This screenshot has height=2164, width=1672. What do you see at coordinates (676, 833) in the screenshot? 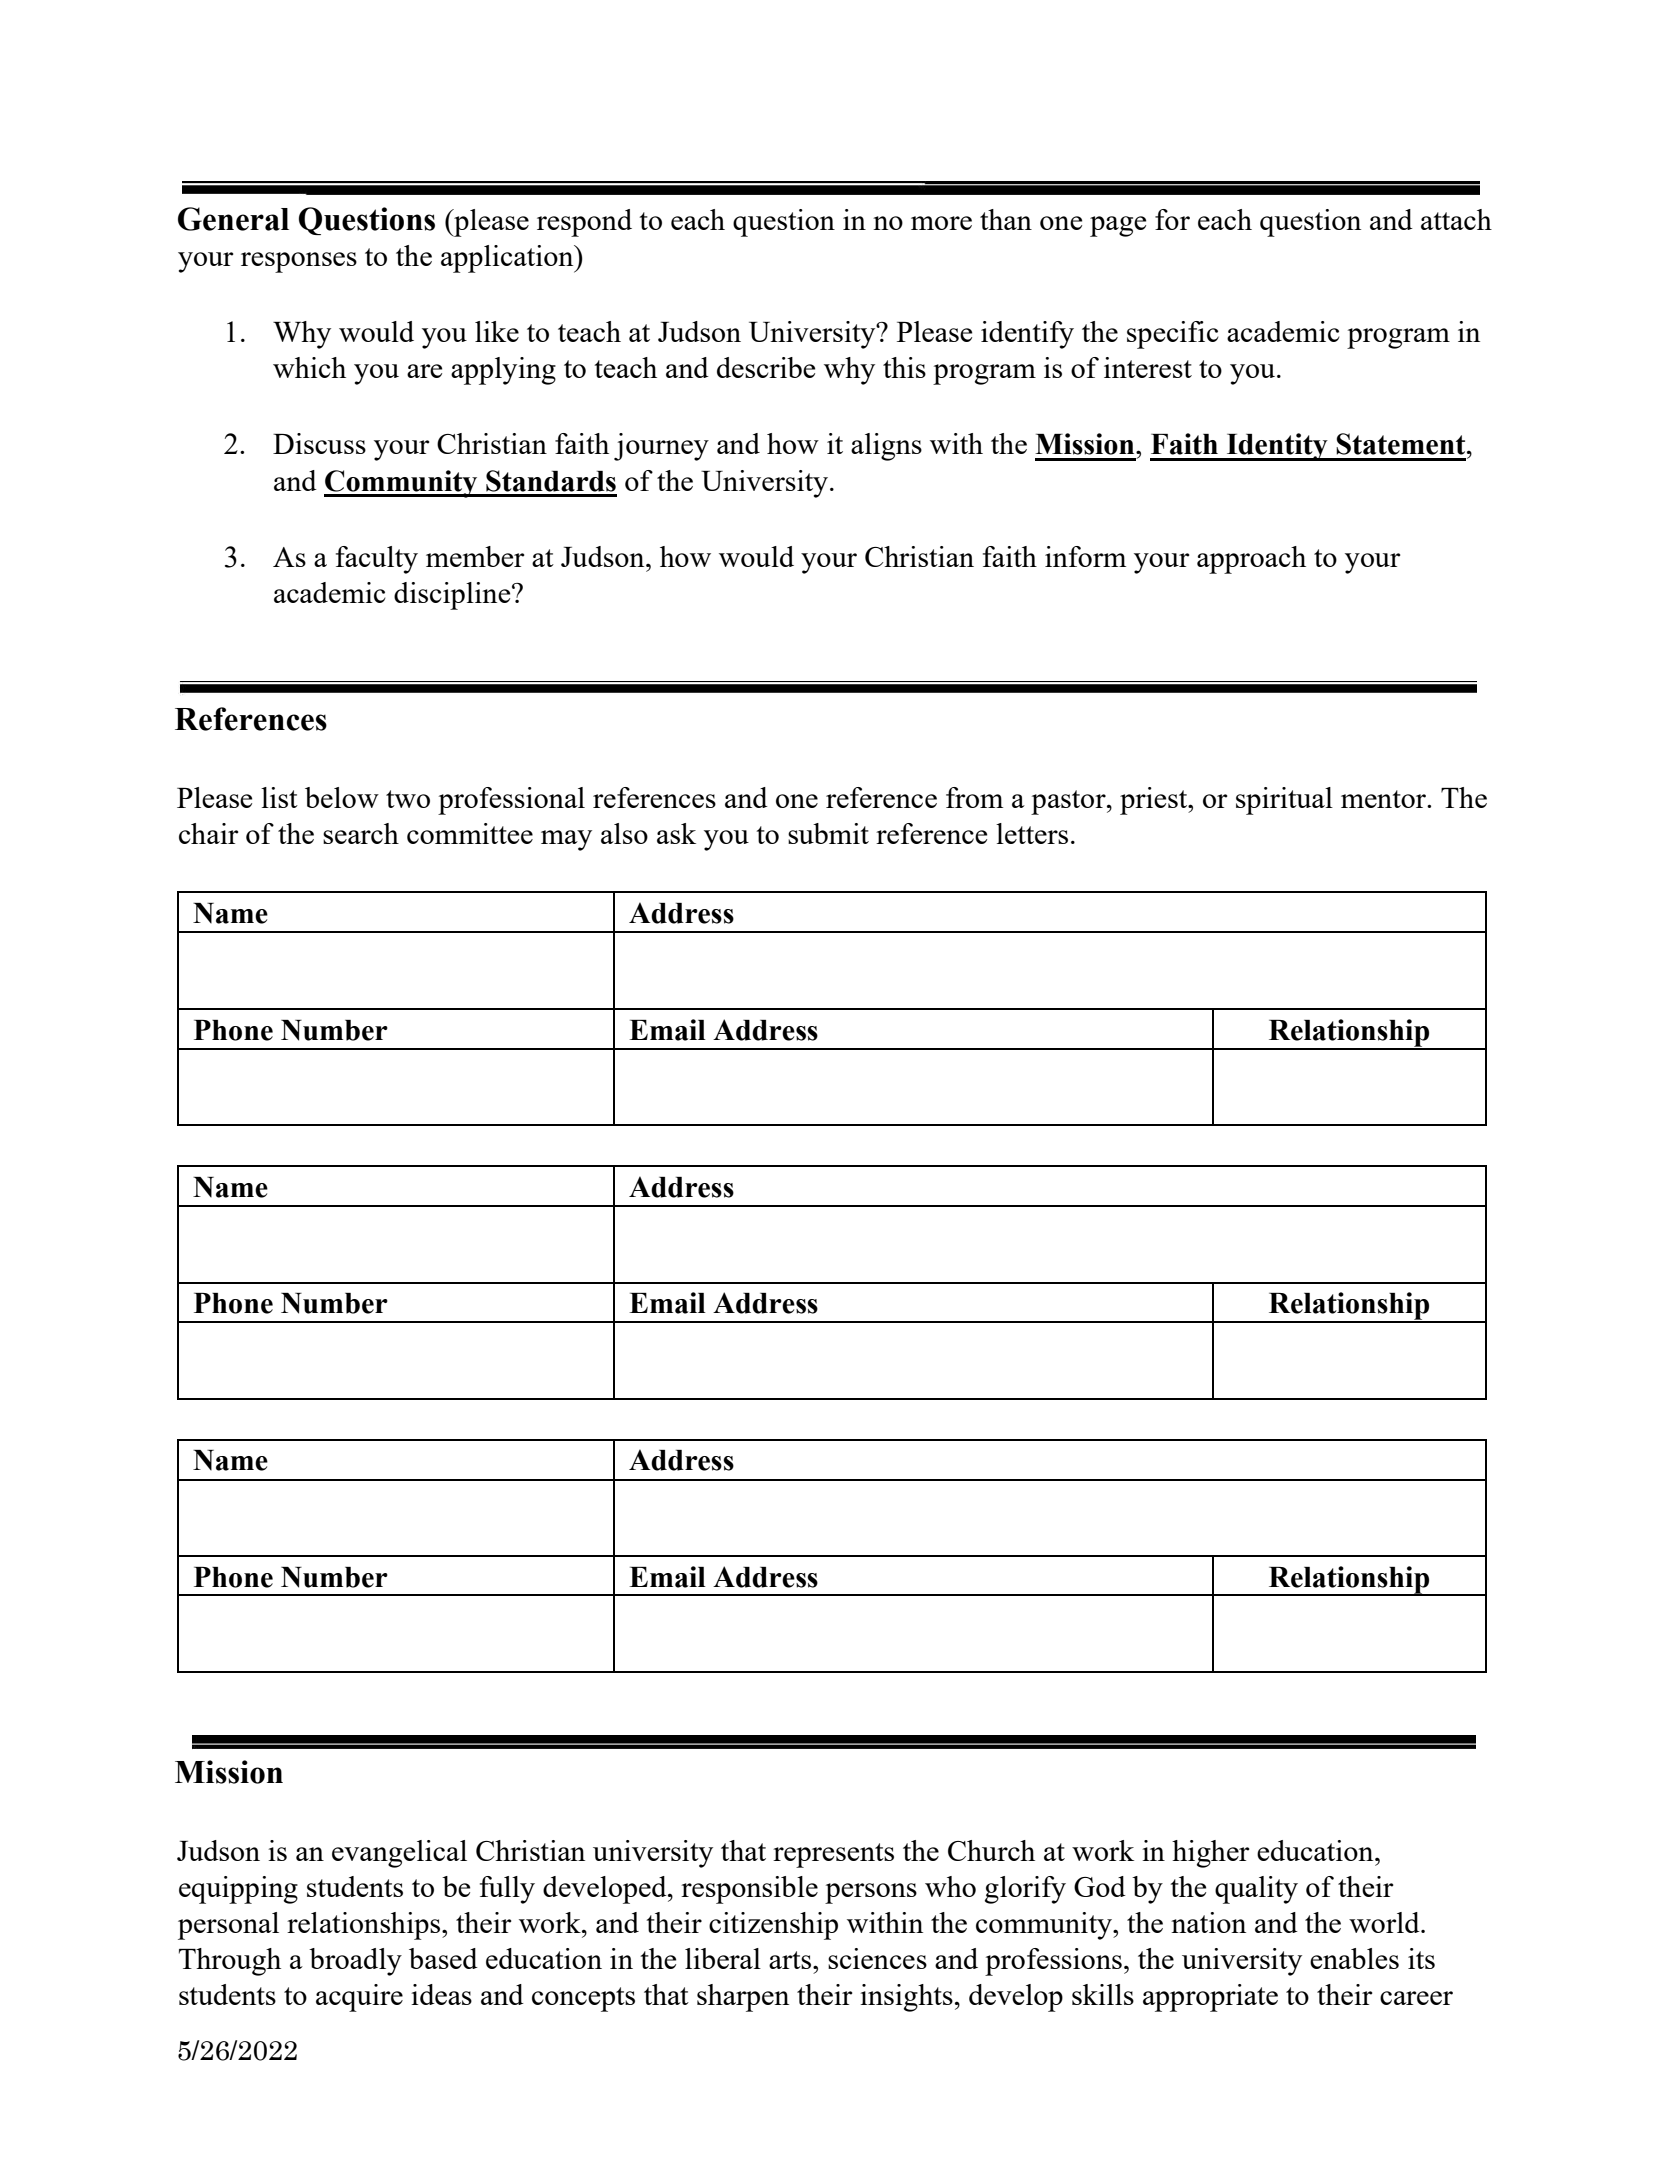
I see `ask` at bounding box center [676, 833].
